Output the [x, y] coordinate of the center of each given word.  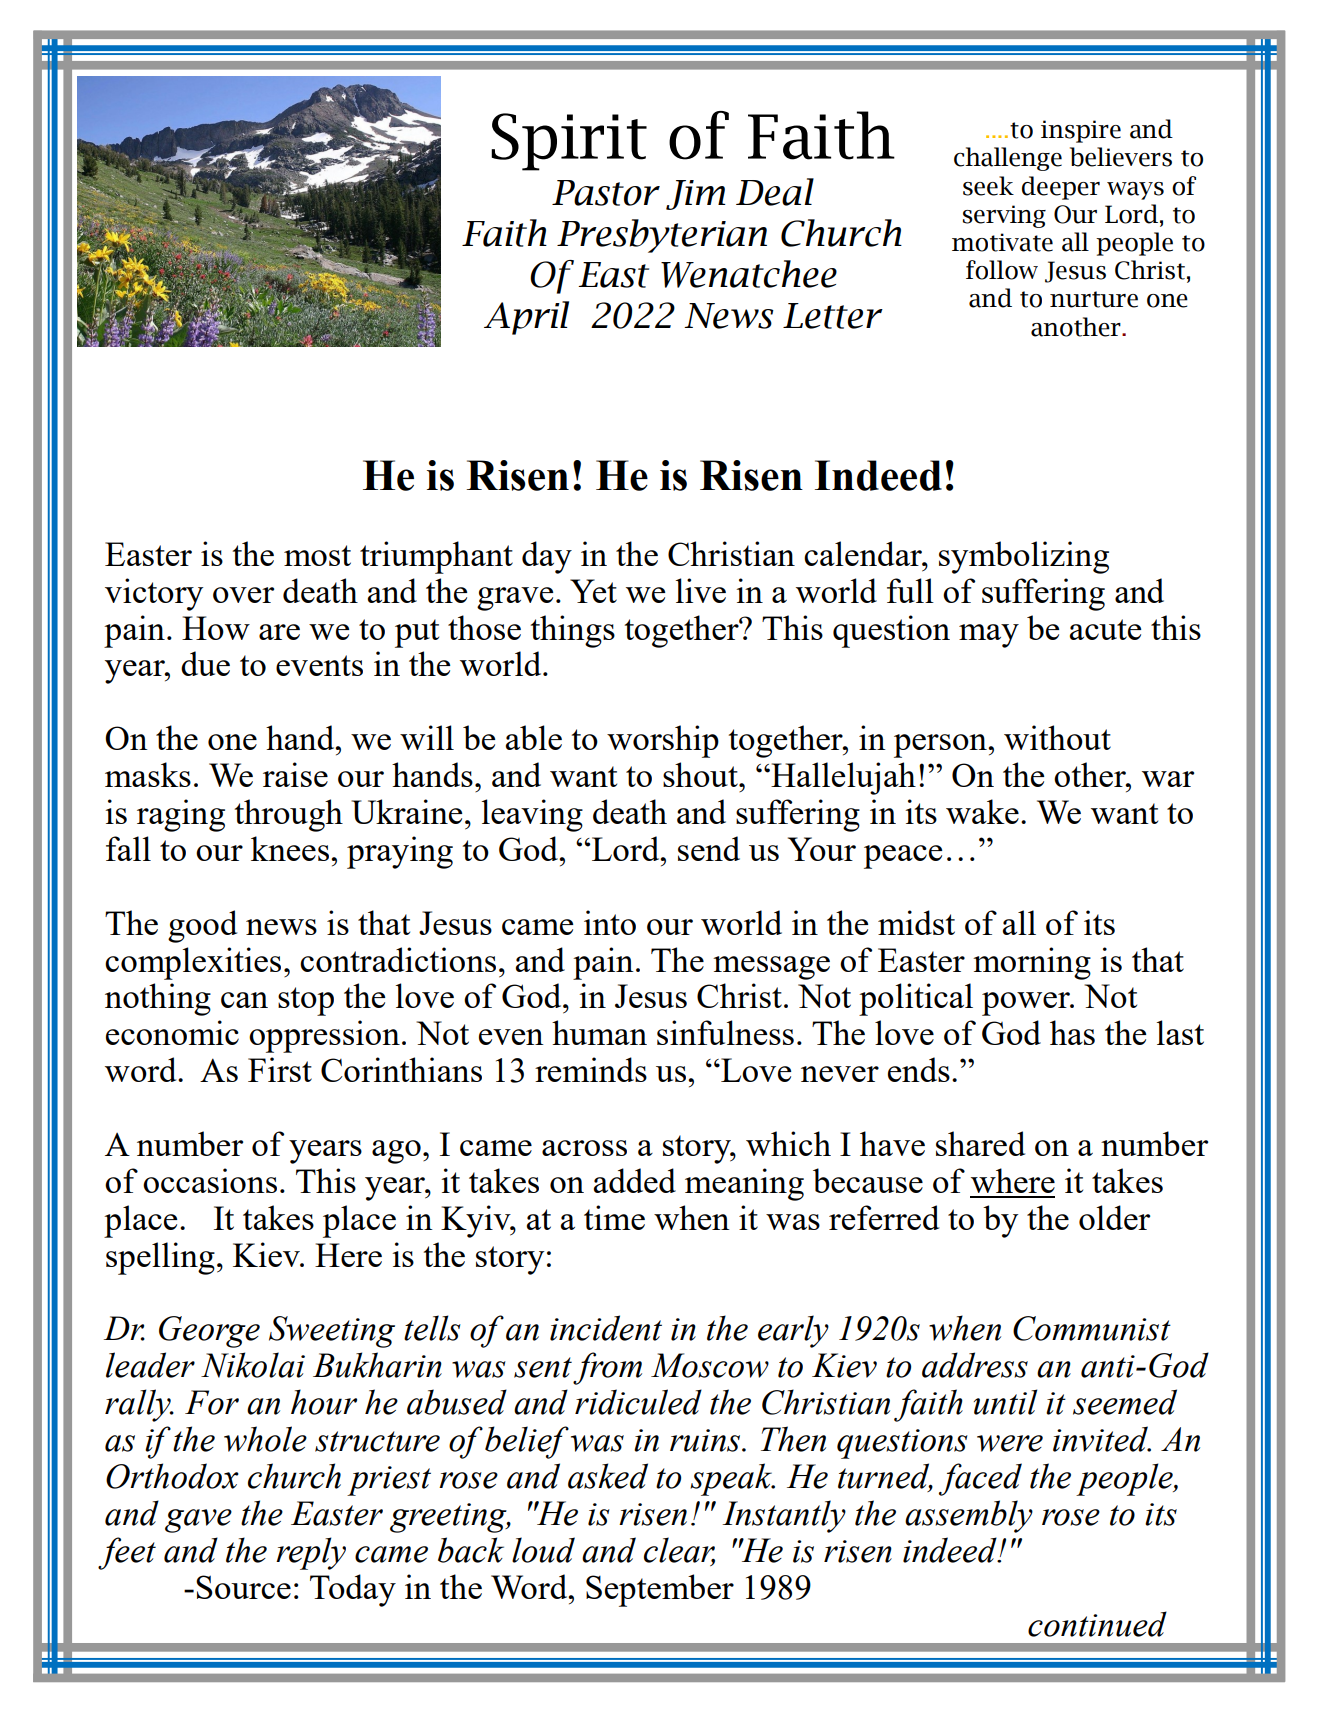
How [216, 628]
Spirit [569, 142]
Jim [696, 195]
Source [243, 1587]
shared [980, 1143]
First [280, 1069]
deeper [1061, 188]
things [573, 631]
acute [1105, 629]
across [584, 1148]
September [660, 1590]
